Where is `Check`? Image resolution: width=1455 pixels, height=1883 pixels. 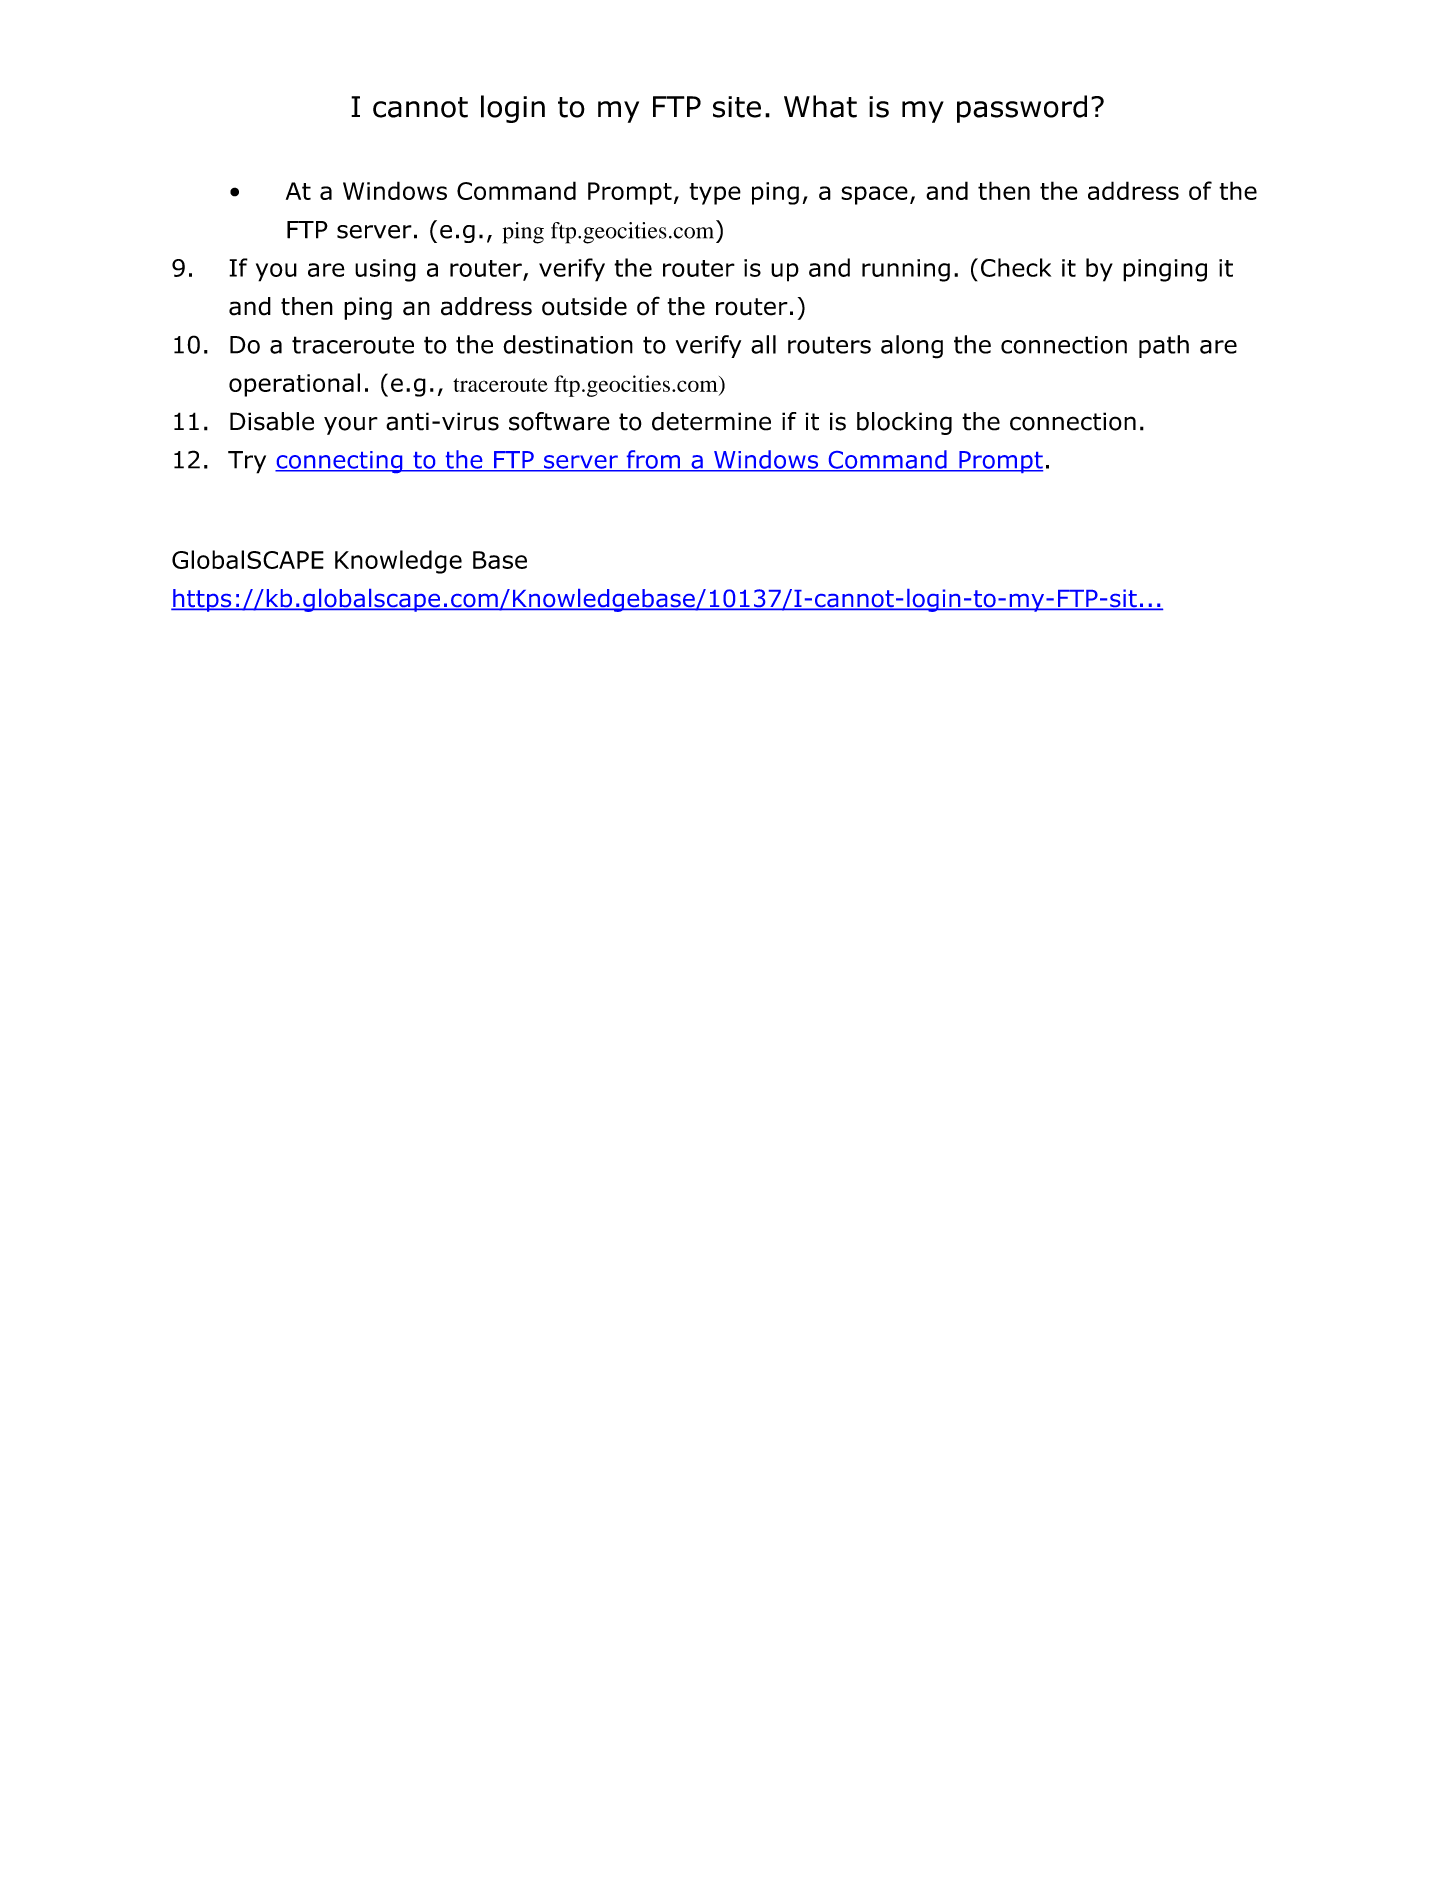
Check is located at coordinates (1016, 267).
